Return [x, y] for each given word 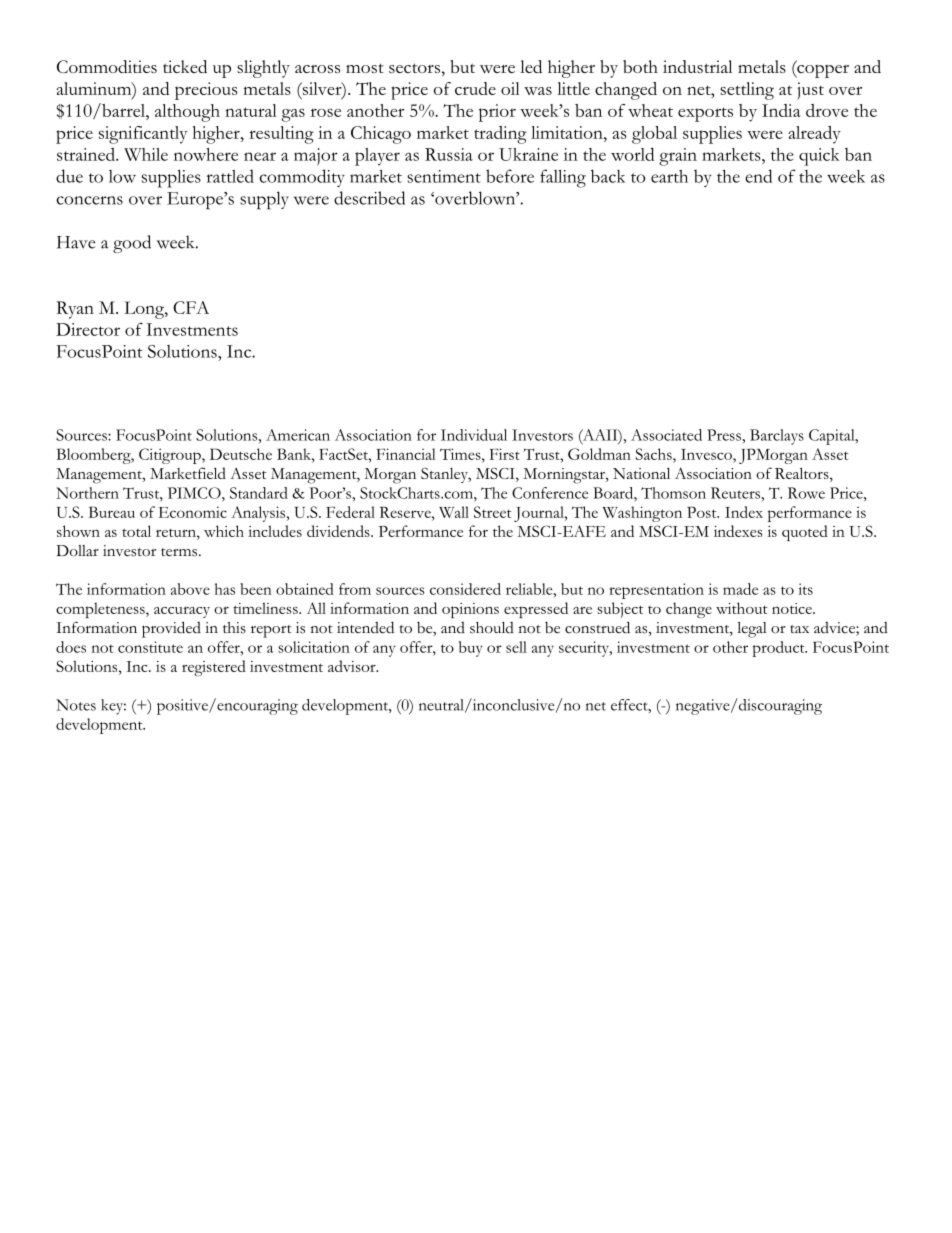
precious [206, 91]
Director [88, 329]
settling [747, 91]
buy [471, 649]
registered [214, 668]
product [779, 649]
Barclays [777, 437]
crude [475, 88]
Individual [474, 435]
